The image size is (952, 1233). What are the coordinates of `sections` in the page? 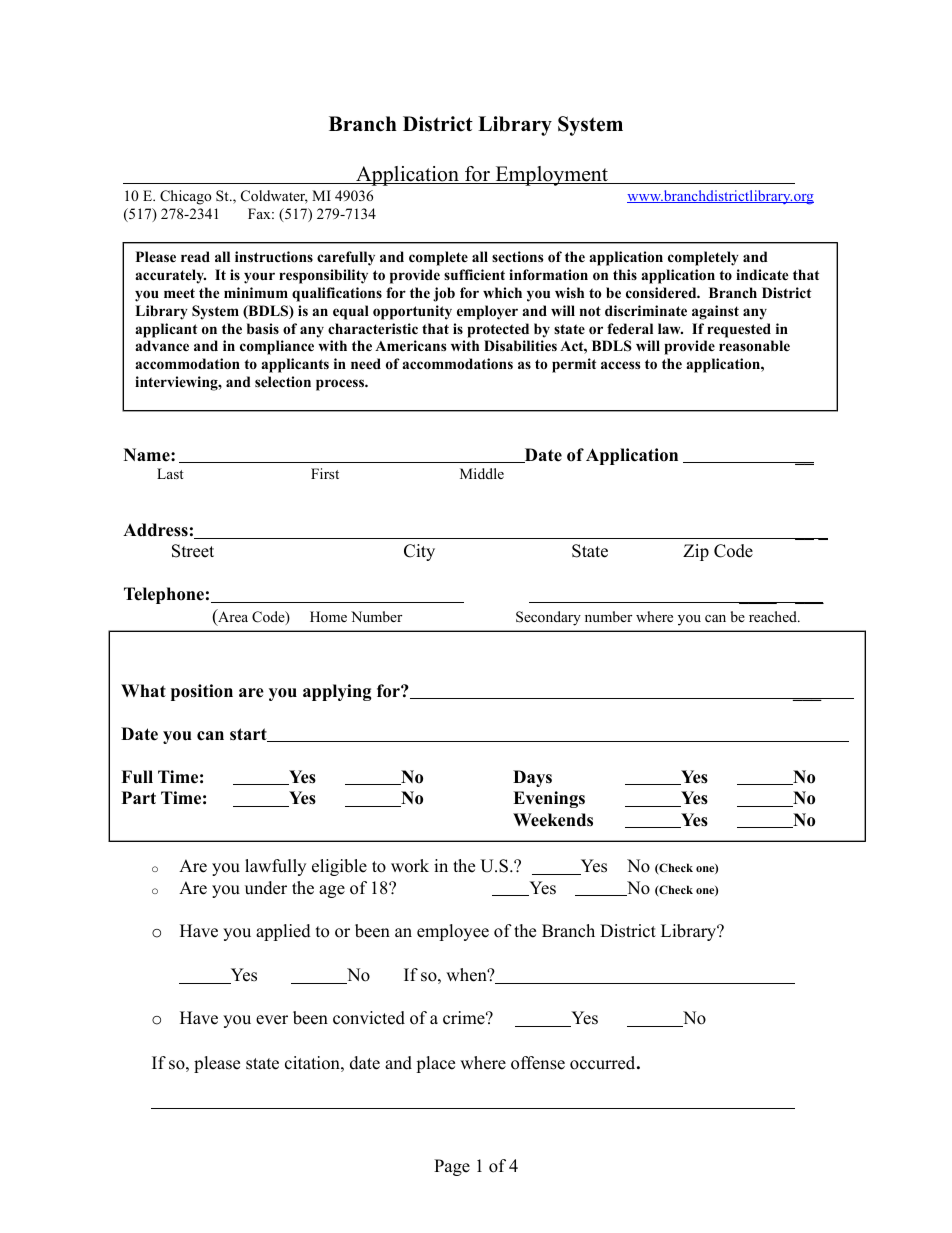 It's located at (517, 256).
